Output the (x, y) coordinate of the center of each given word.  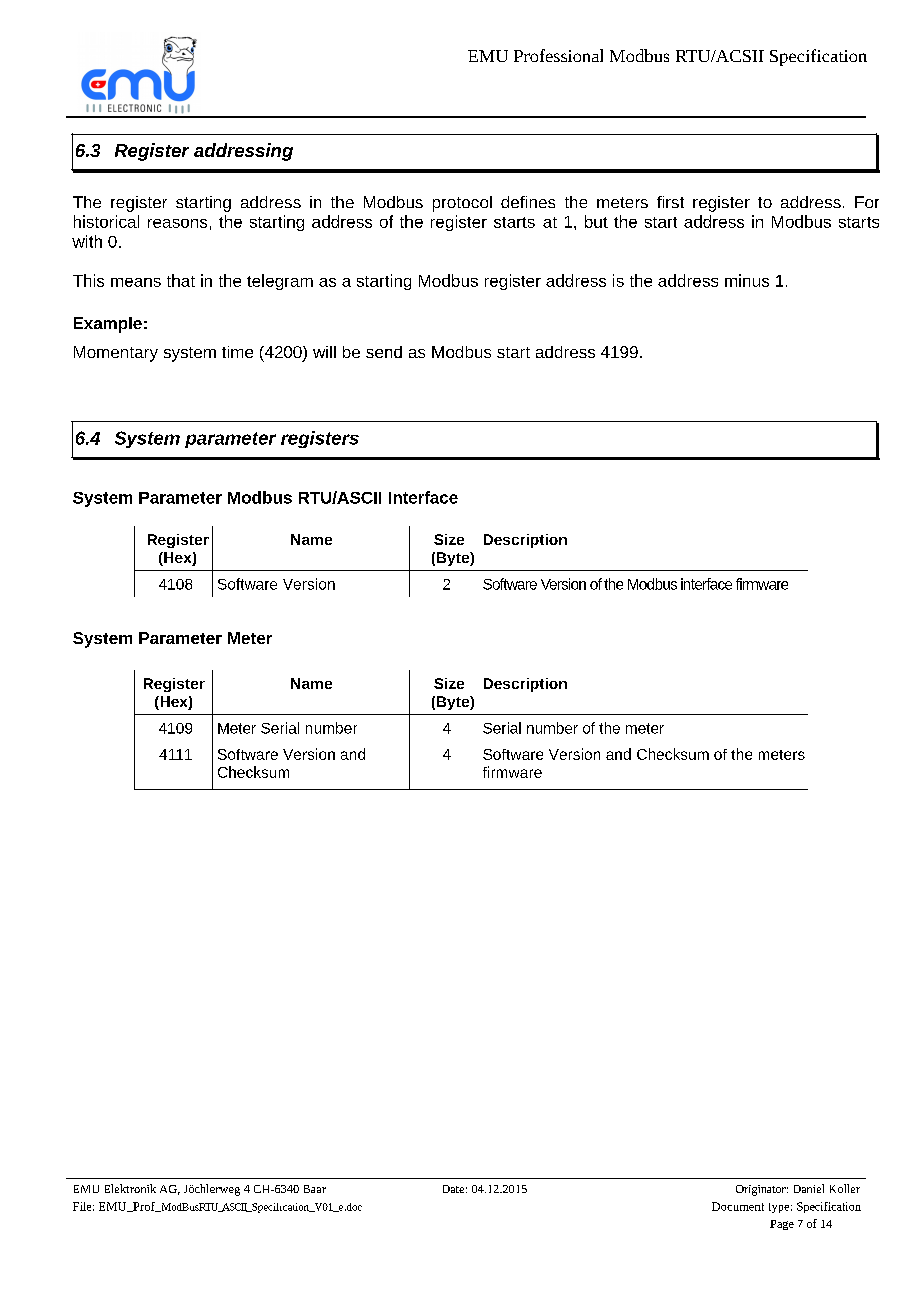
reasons (177, 223)
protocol (462, 204)
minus (747, 280)
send (384, 352)
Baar (315, 1189)
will (324, 352)
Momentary (116, 354)
